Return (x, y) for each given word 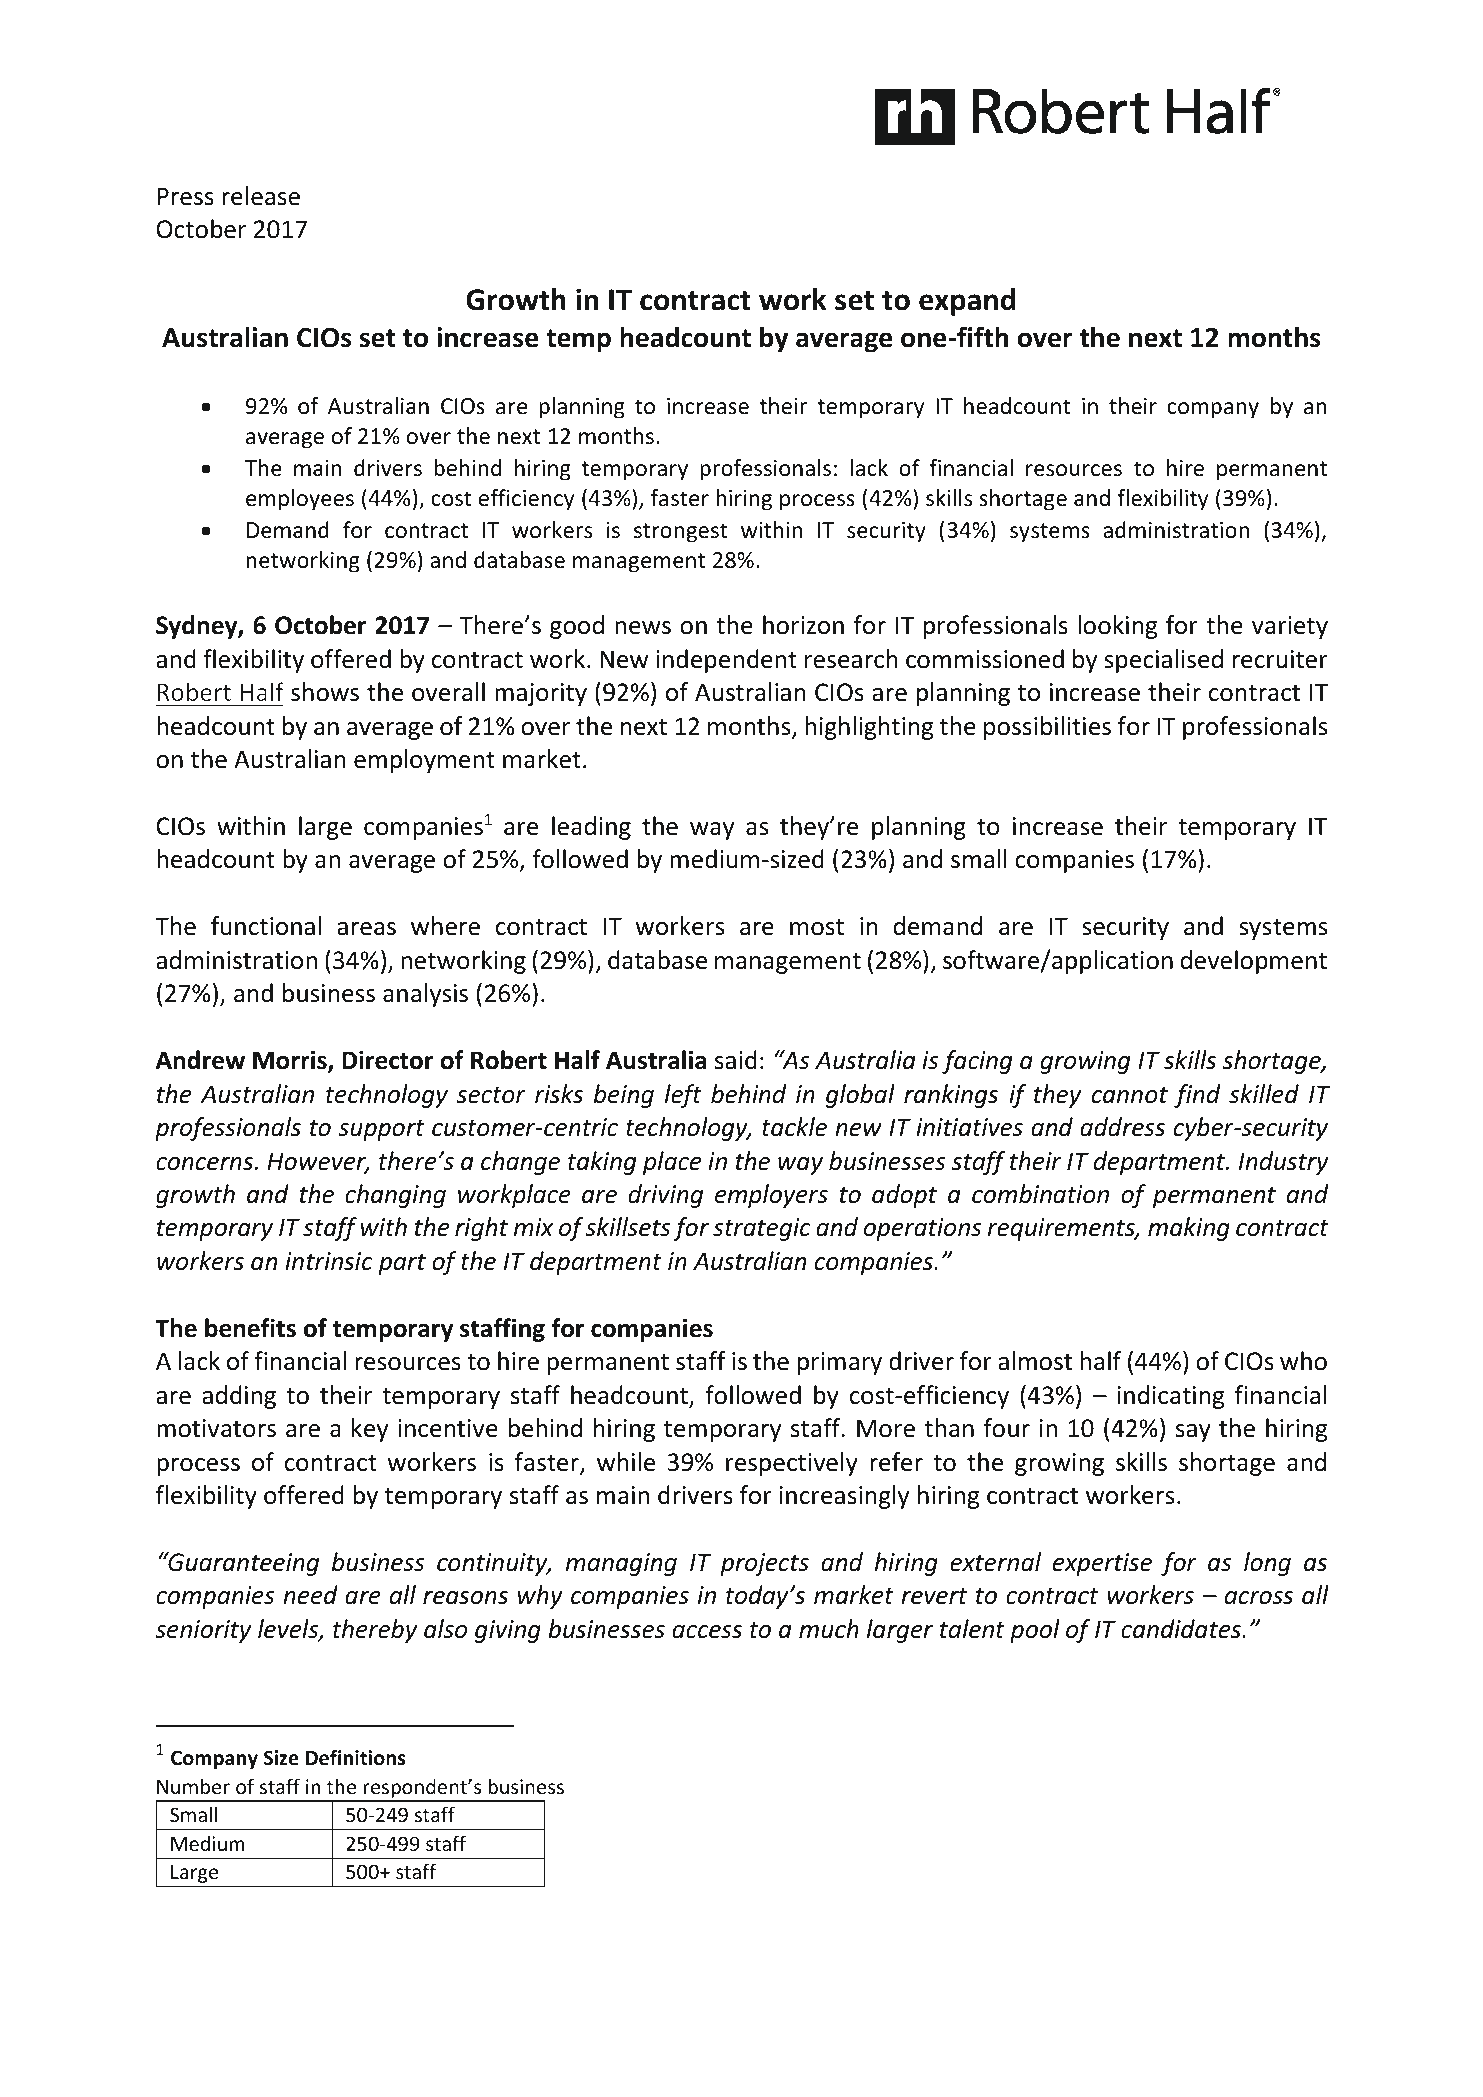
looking (1117, 627)
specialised (1163, 661)
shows (325, 692)
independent (726, 661)
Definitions (355, 1757)
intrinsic (329, 1261)
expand (967, 302)
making (1189, 1229)
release (261, 196)
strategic (762, 1229)
